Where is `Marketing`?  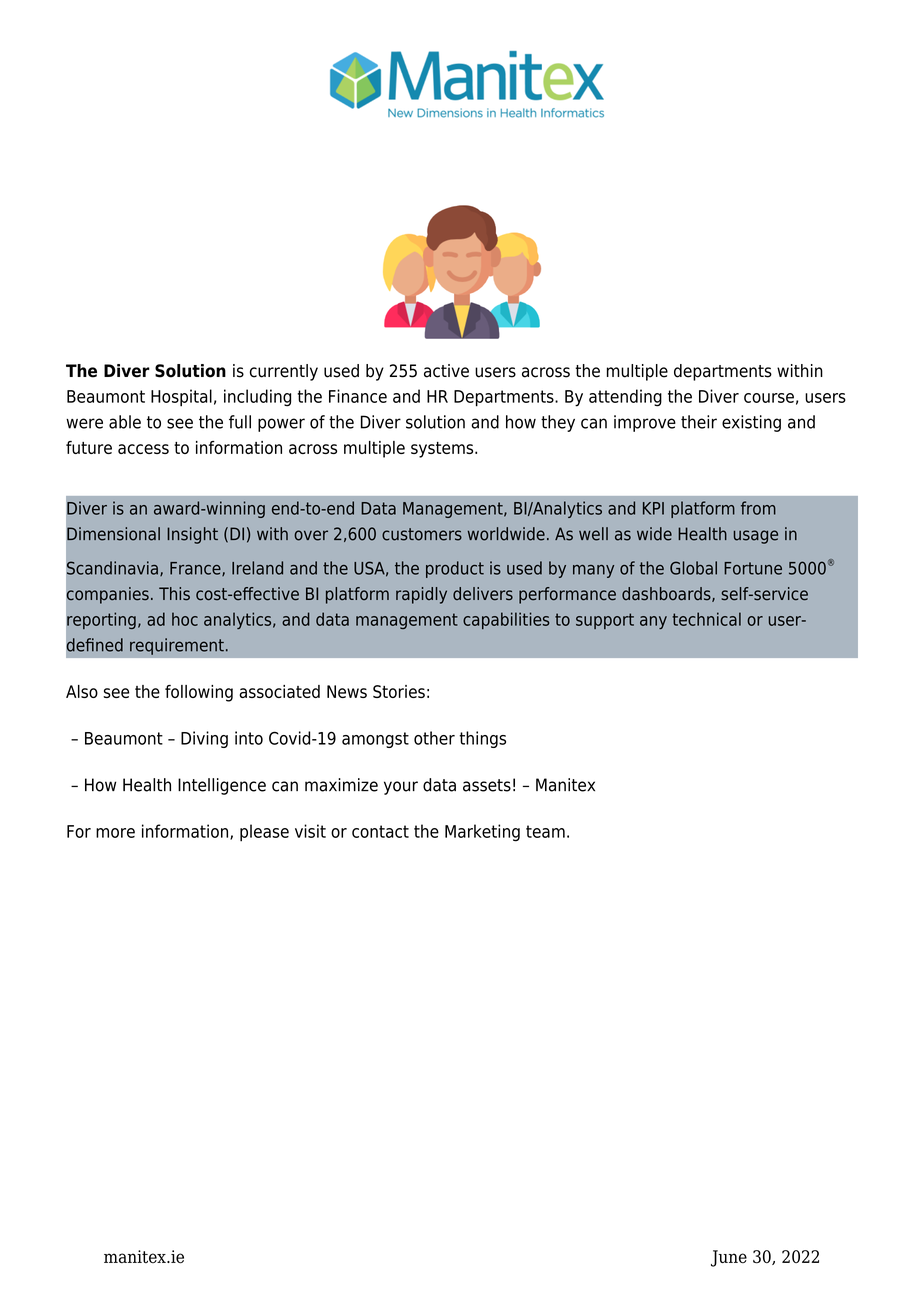 Marketing is located at coordinates (482, 833).
